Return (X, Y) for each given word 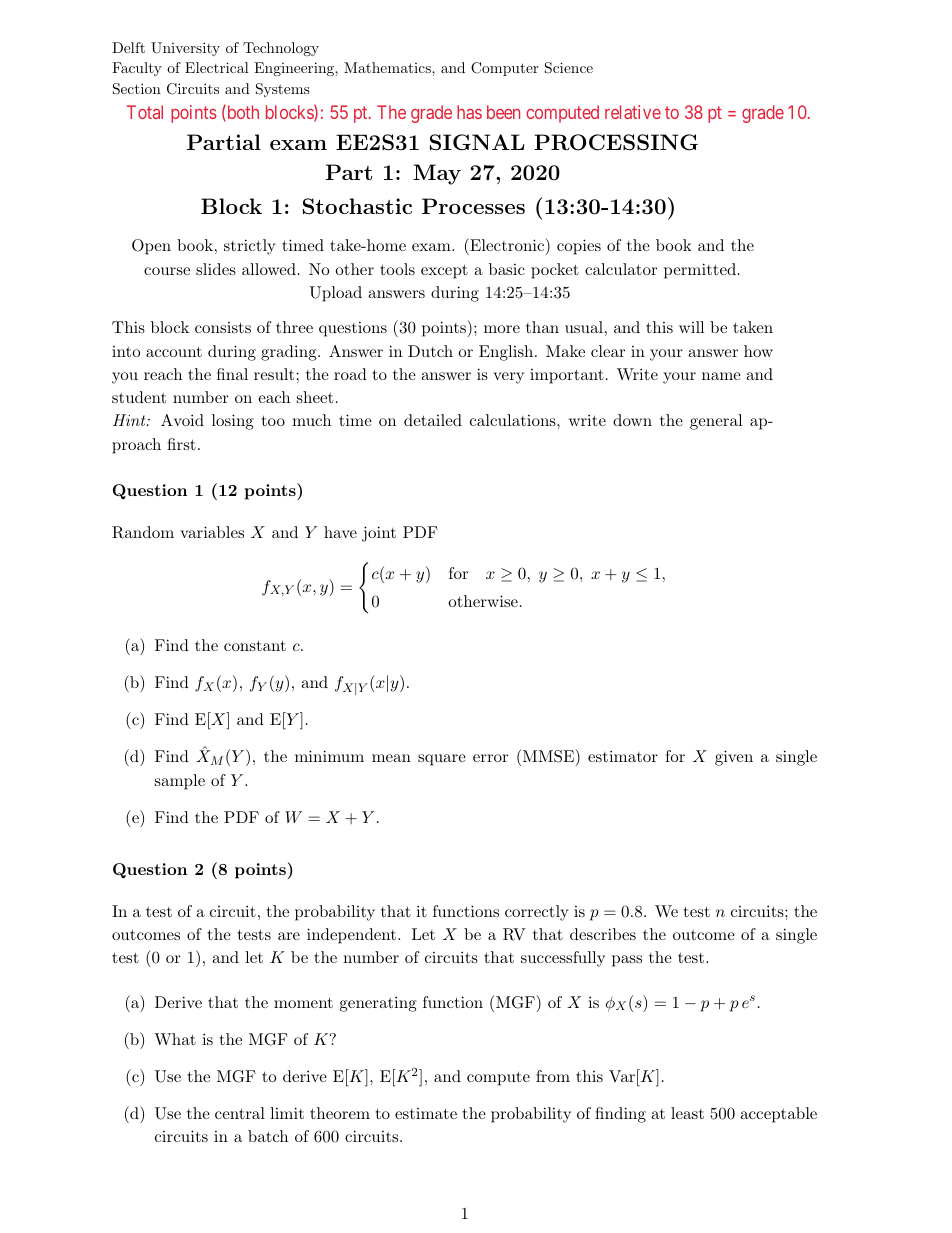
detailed (433, 420)
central (240, 1113)
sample (180, 782)
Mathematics (388, 67)
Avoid (182, 420)
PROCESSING (616, 142)
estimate (426, 1113)
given (734, 758)
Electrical (217, 67)
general (716, 422)
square (442, 760)
